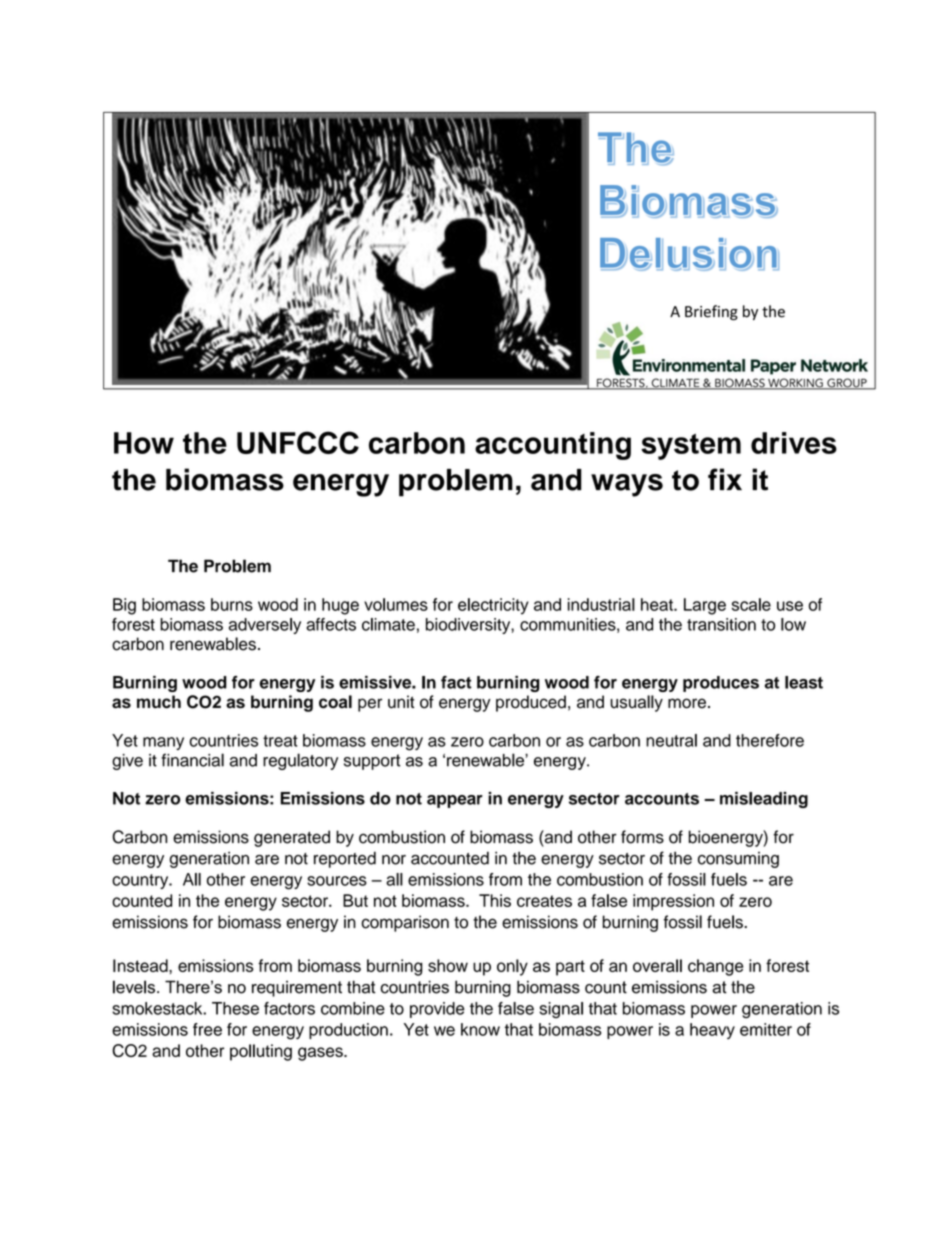 The height and width of the screenshot is (1233, 952). Describe the element at coordinates (711, 312) in the screenshot. I see `Briefing` at that location.
